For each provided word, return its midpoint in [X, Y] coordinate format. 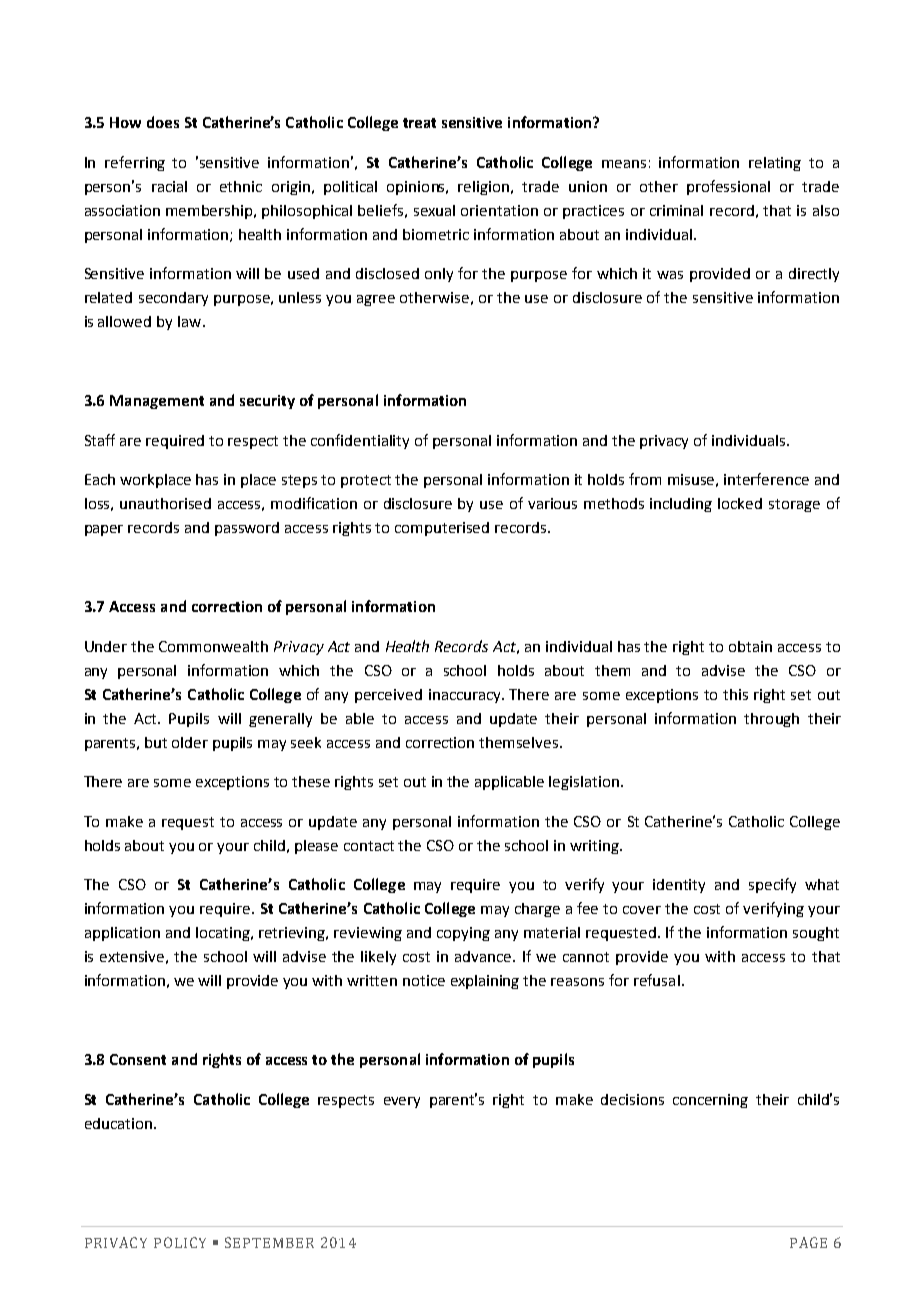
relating [775, 164]
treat [419, 123]
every [402, 1102]
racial [169, 186]
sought [816, 934]
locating [224, 934]
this [735, 694]
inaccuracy [466, 696]
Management [157, 402]
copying [463, 934]
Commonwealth [213, 646]
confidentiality [360, 441]
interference [766, 479]
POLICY [180, 1242]
